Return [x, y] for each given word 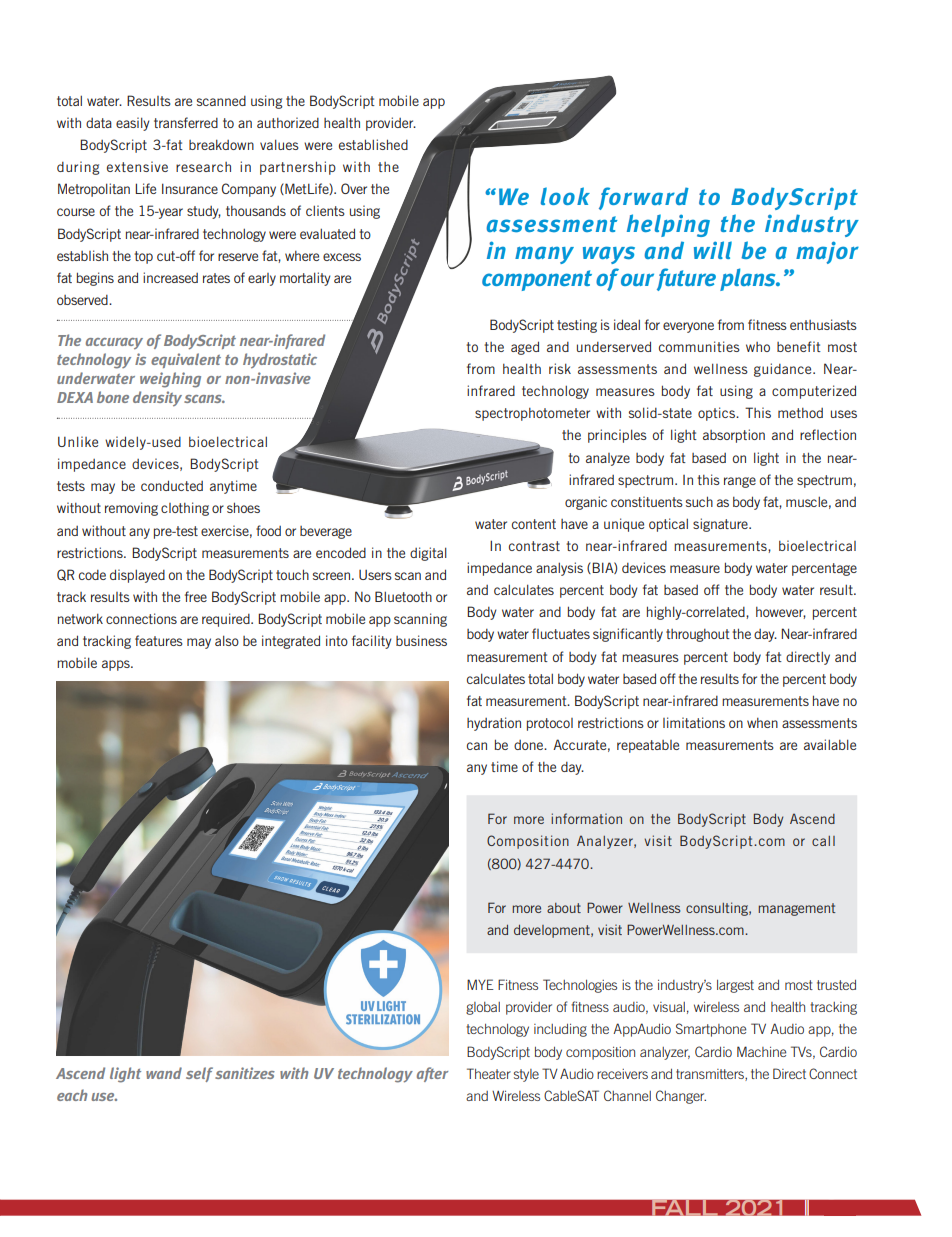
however [781, 613]
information [586, 818]
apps [117, 665]
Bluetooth [403, 596]
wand [164, 1073]
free [196, 596]
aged [525, 348]
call [823, 841]
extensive [137, 166]
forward [644, 198]
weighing [170, 380]
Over [354, 188]
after [432, 1074]
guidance [784, 370]
